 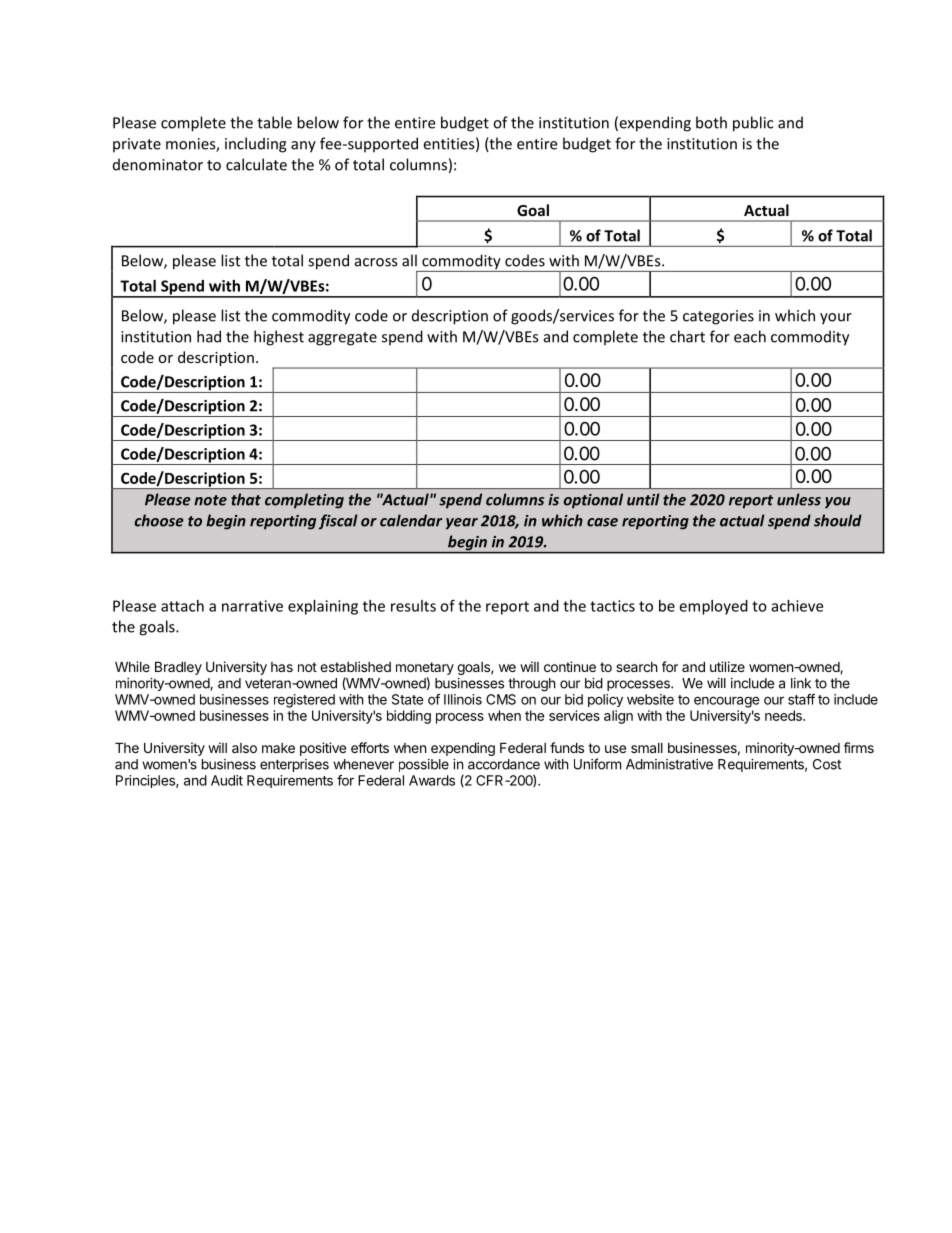 What do you see at coordinates (209, 336) in the screenshot?
I see `had` at bounding box center [209, 336].
